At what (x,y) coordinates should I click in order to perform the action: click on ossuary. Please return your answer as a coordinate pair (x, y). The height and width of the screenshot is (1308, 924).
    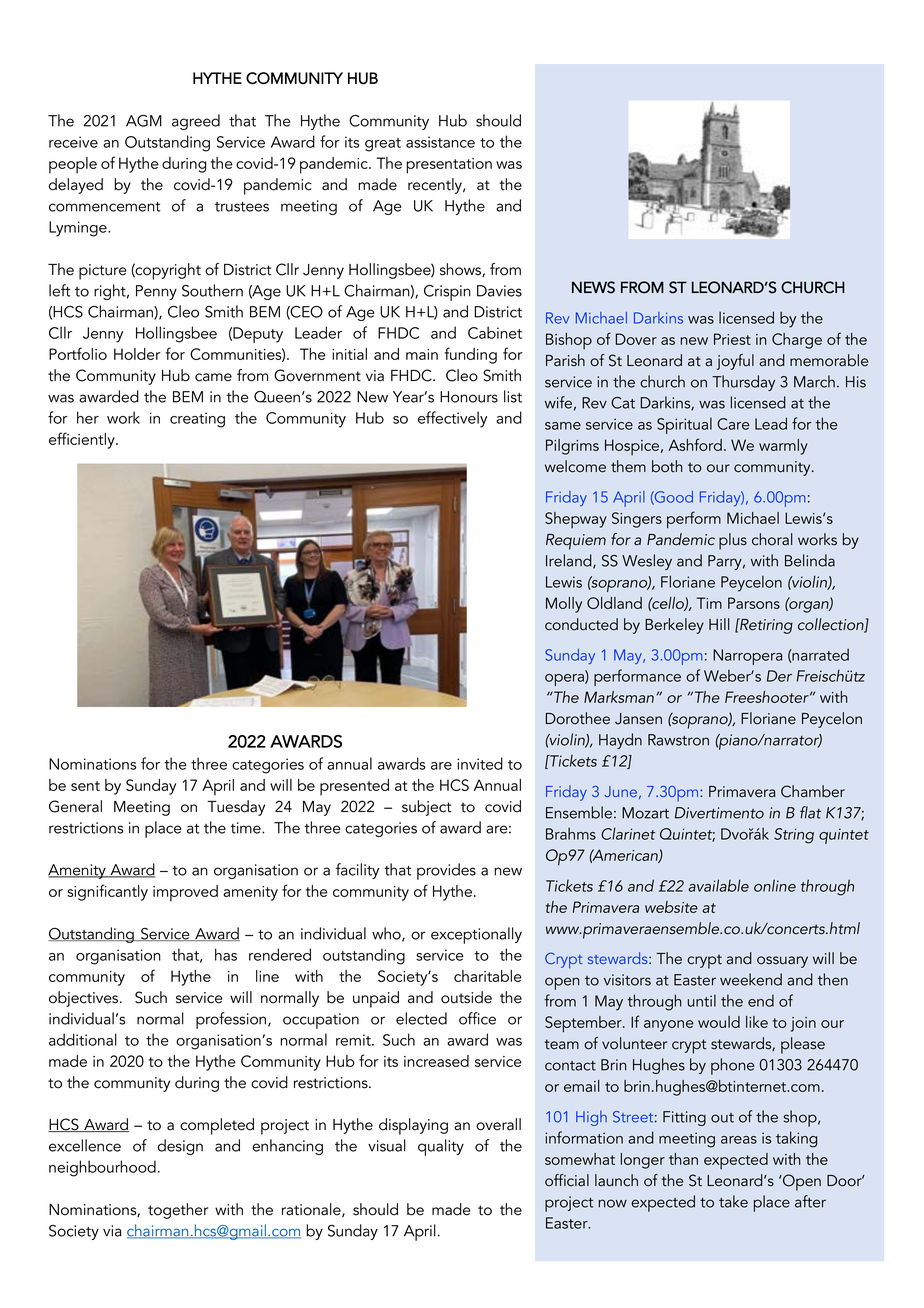
    Looking at the image, I should click on (782, 962).
